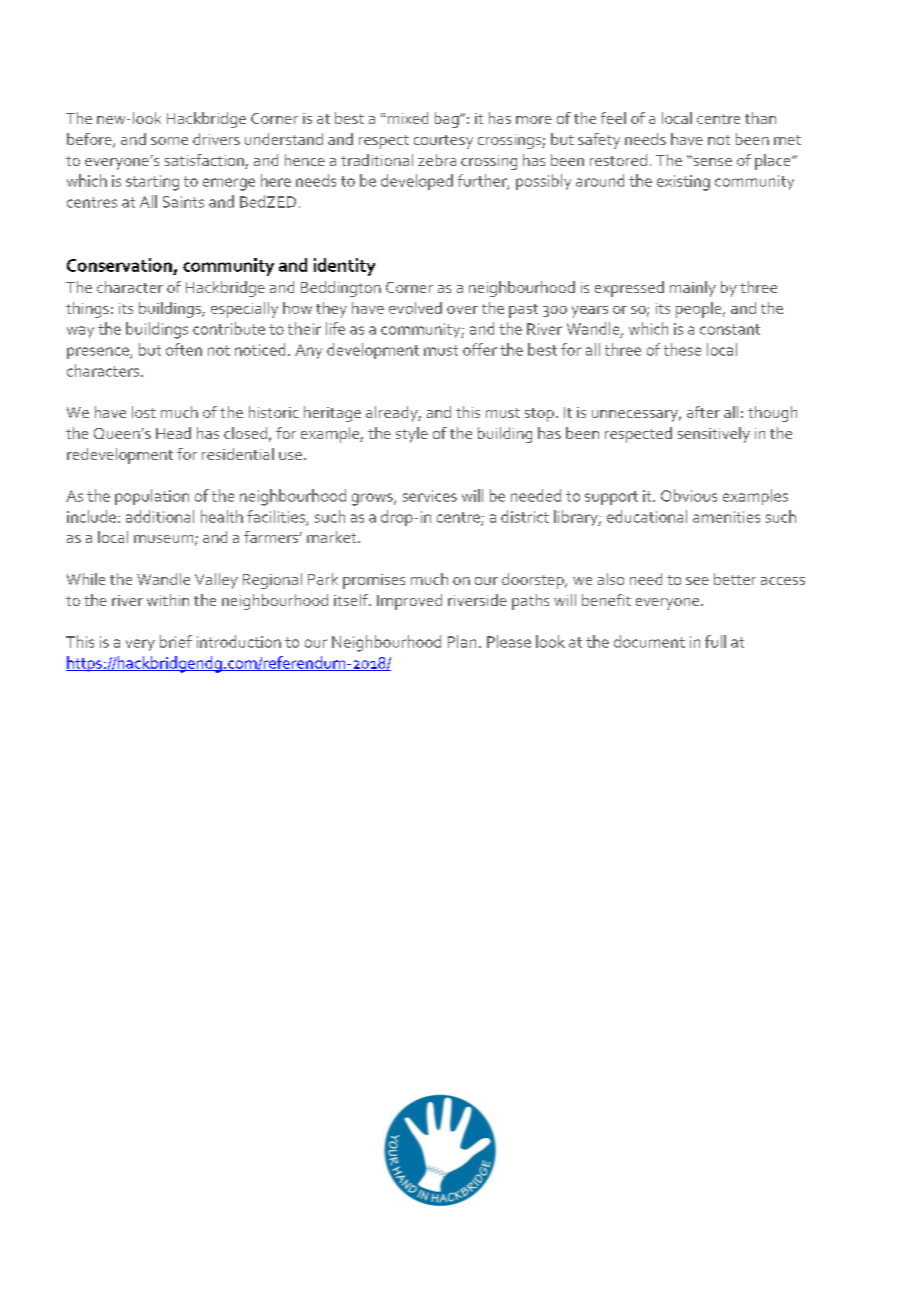 The image size is (924, 1308). I want to click on often, so click(184, 349).
